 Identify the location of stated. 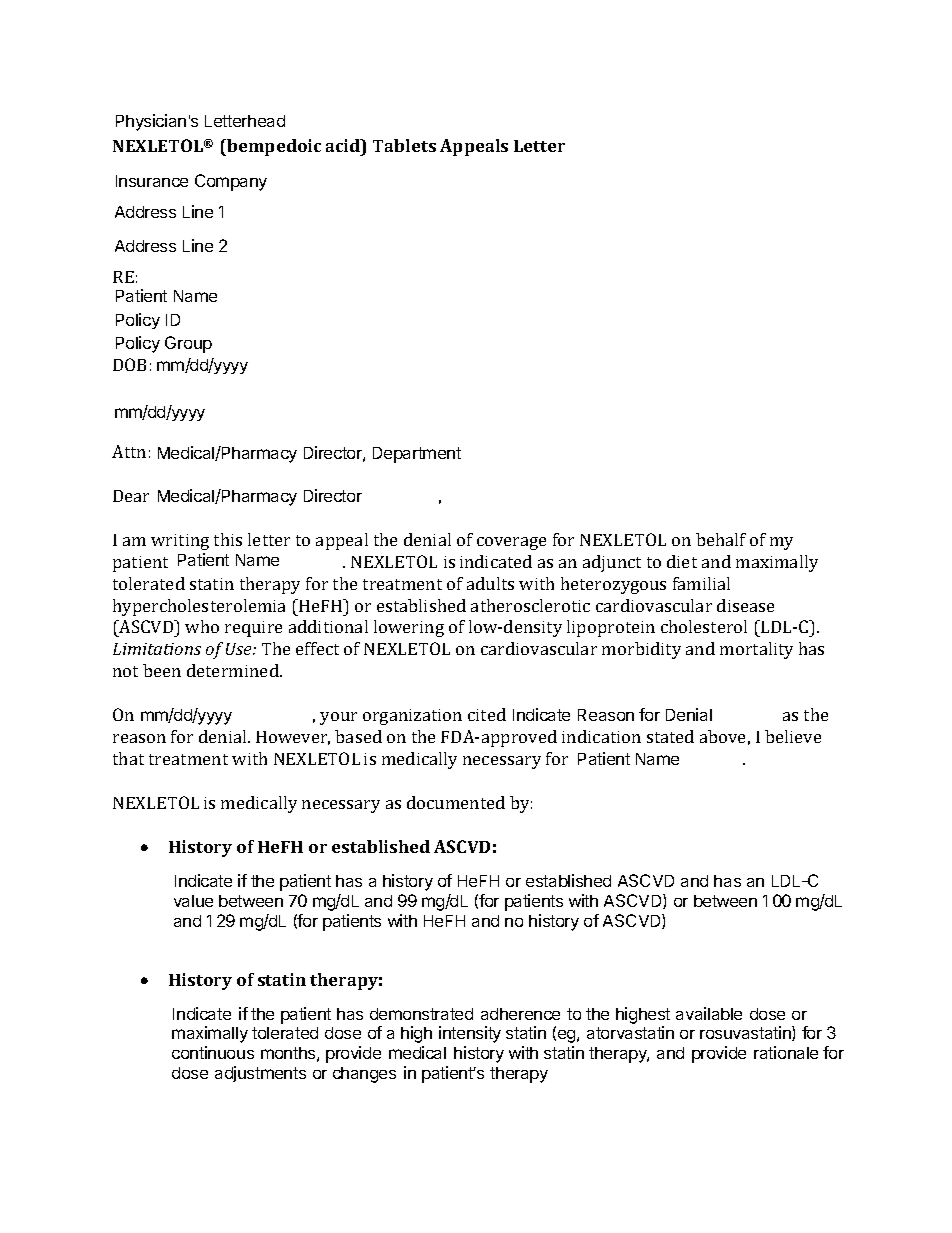
(670, 736).
